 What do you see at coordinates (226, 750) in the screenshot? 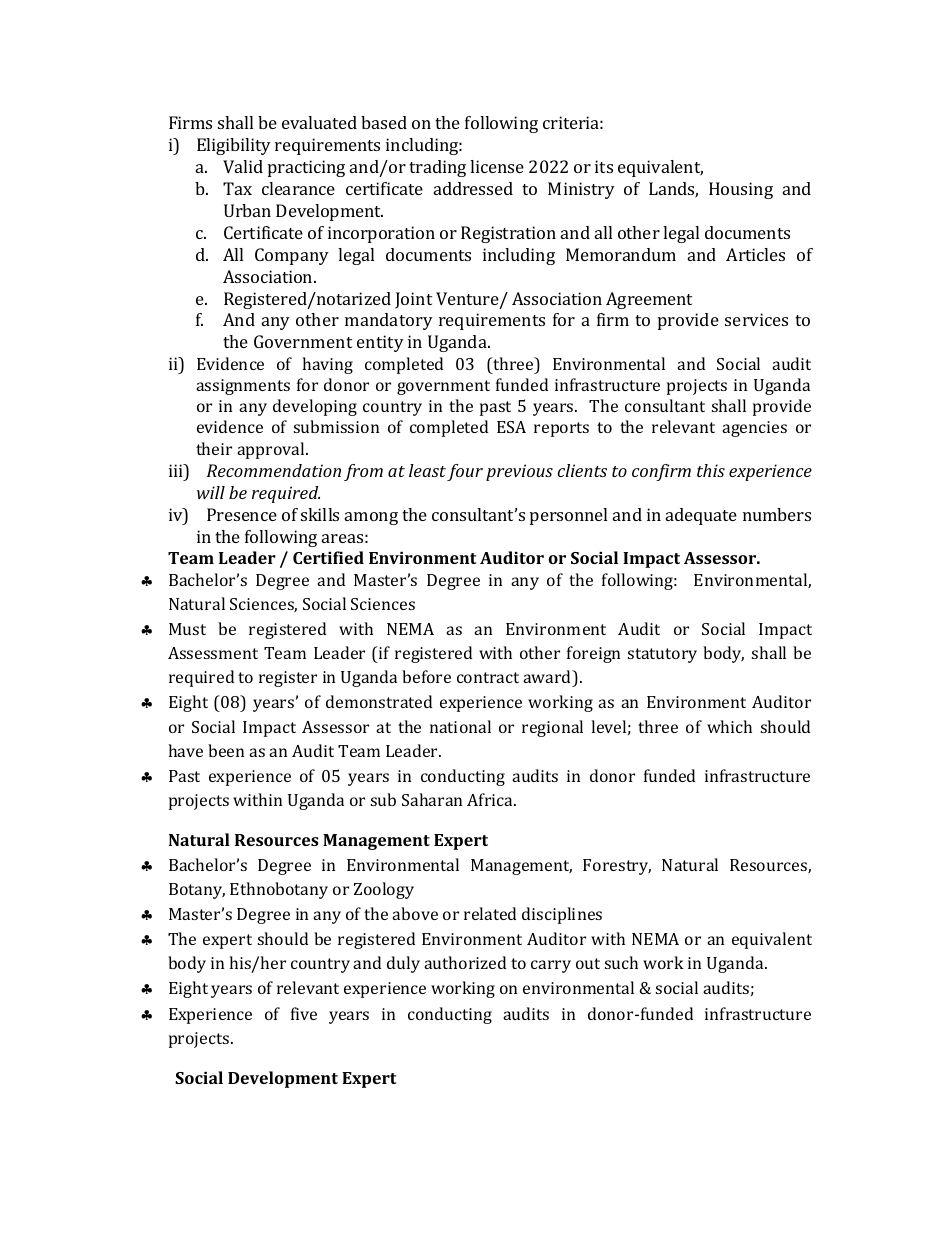
I see `been` at bounding box center [226, 750].
